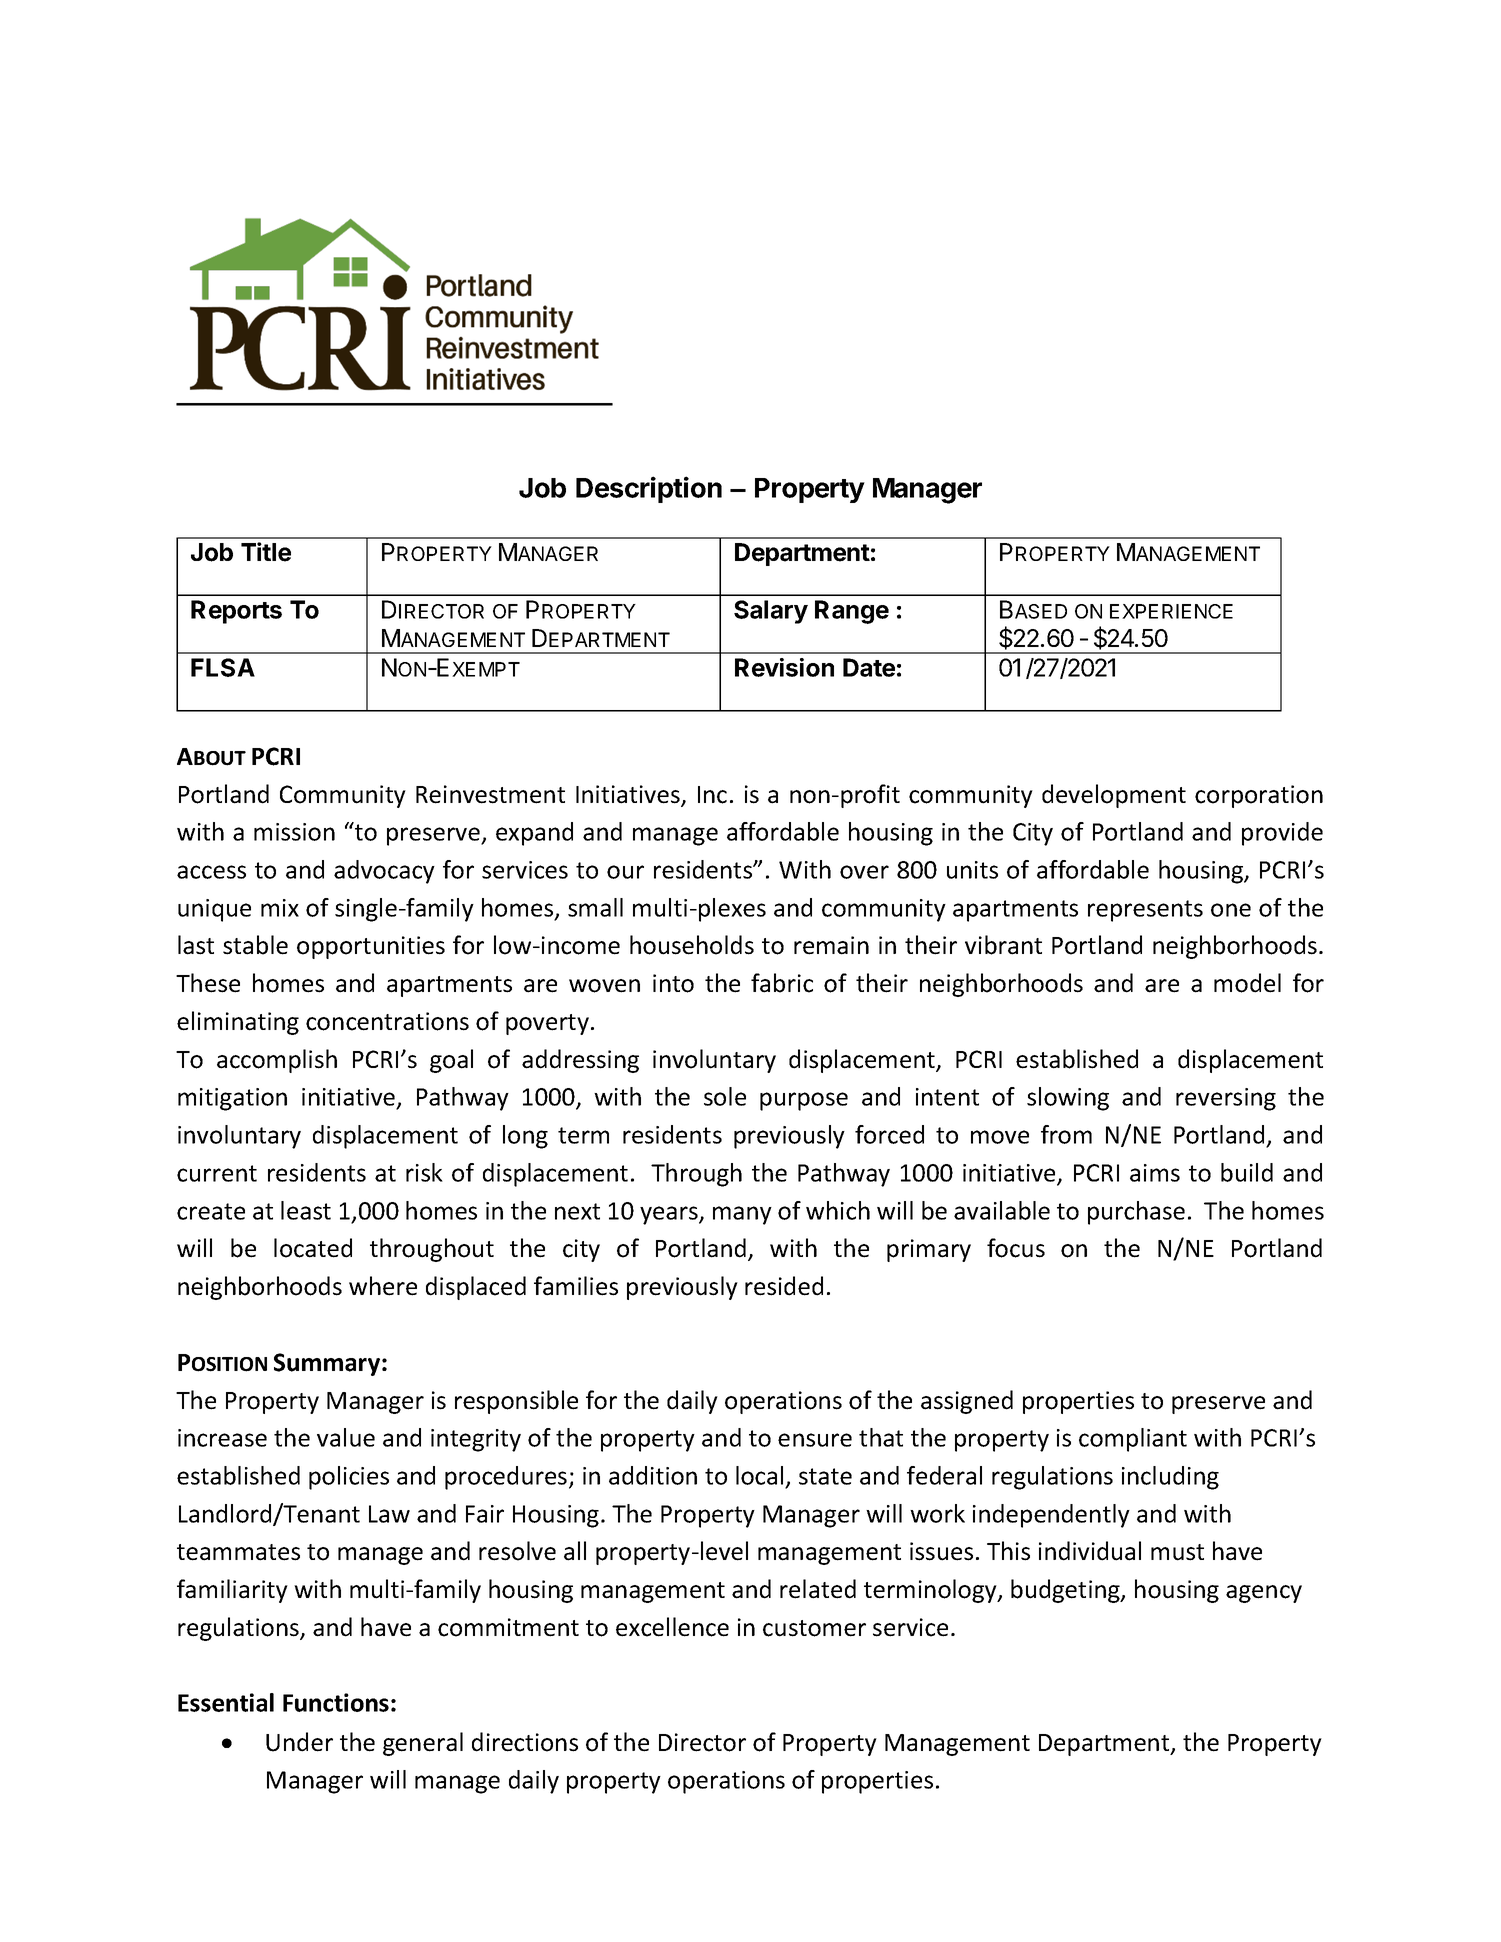  Describe the element at coordinates (725, 1096) in the screenshot. I see `sole` at that location.
